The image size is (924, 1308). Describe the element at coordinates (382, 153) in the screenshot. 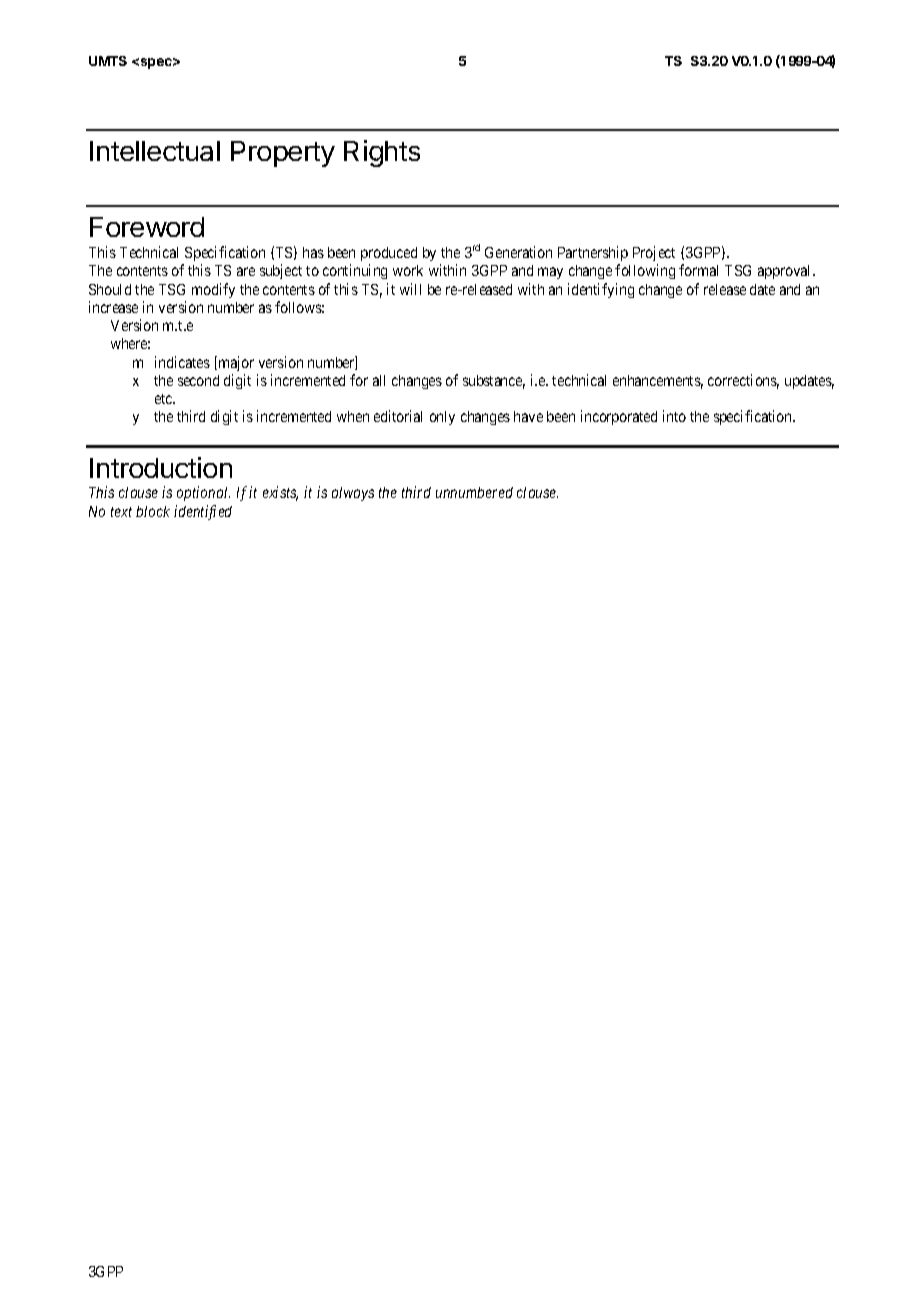

I see `Rights` at that location.
